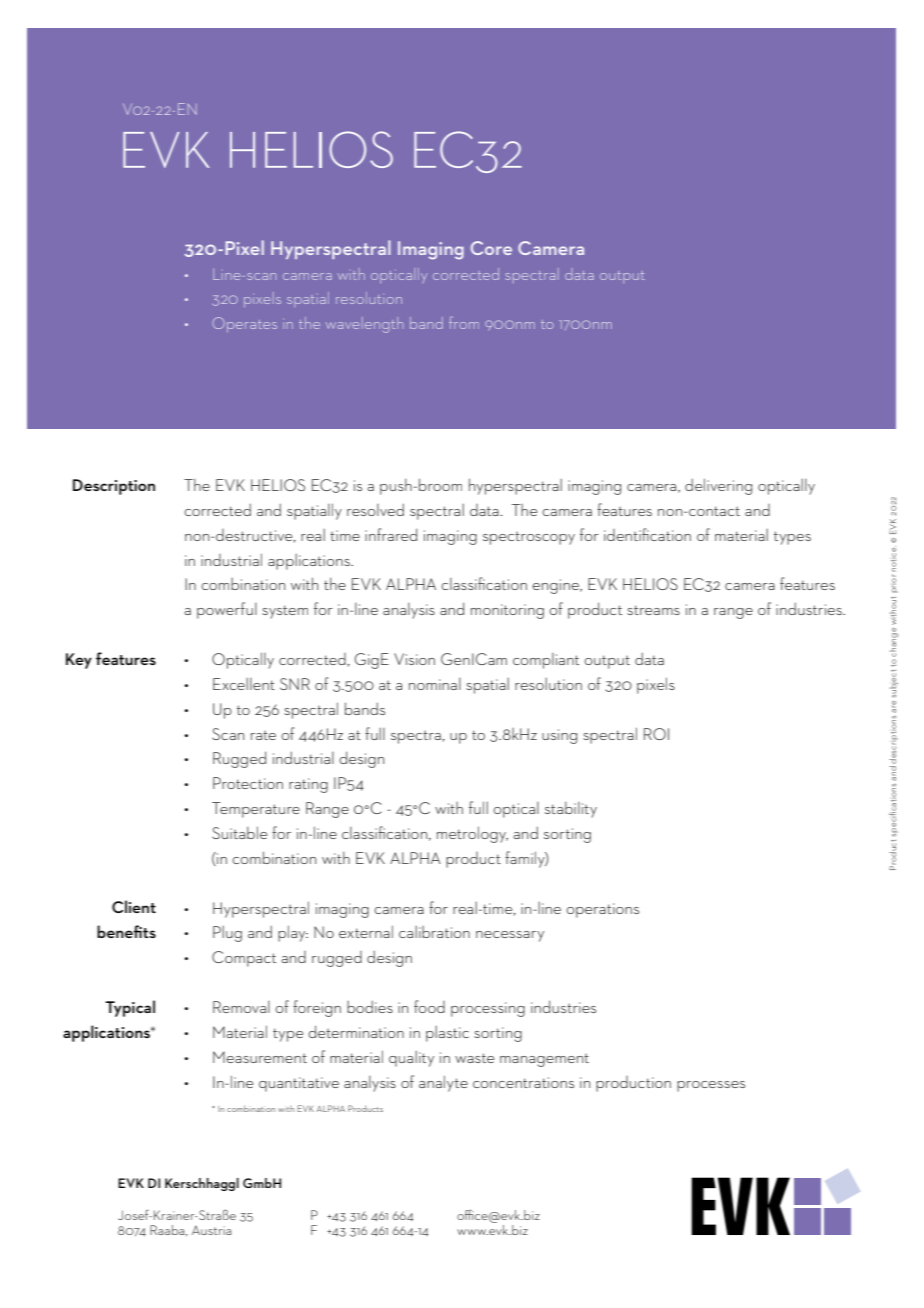  Describe the element at coordinates (571, 810) in the screenshot. I see `stability` at that location.
